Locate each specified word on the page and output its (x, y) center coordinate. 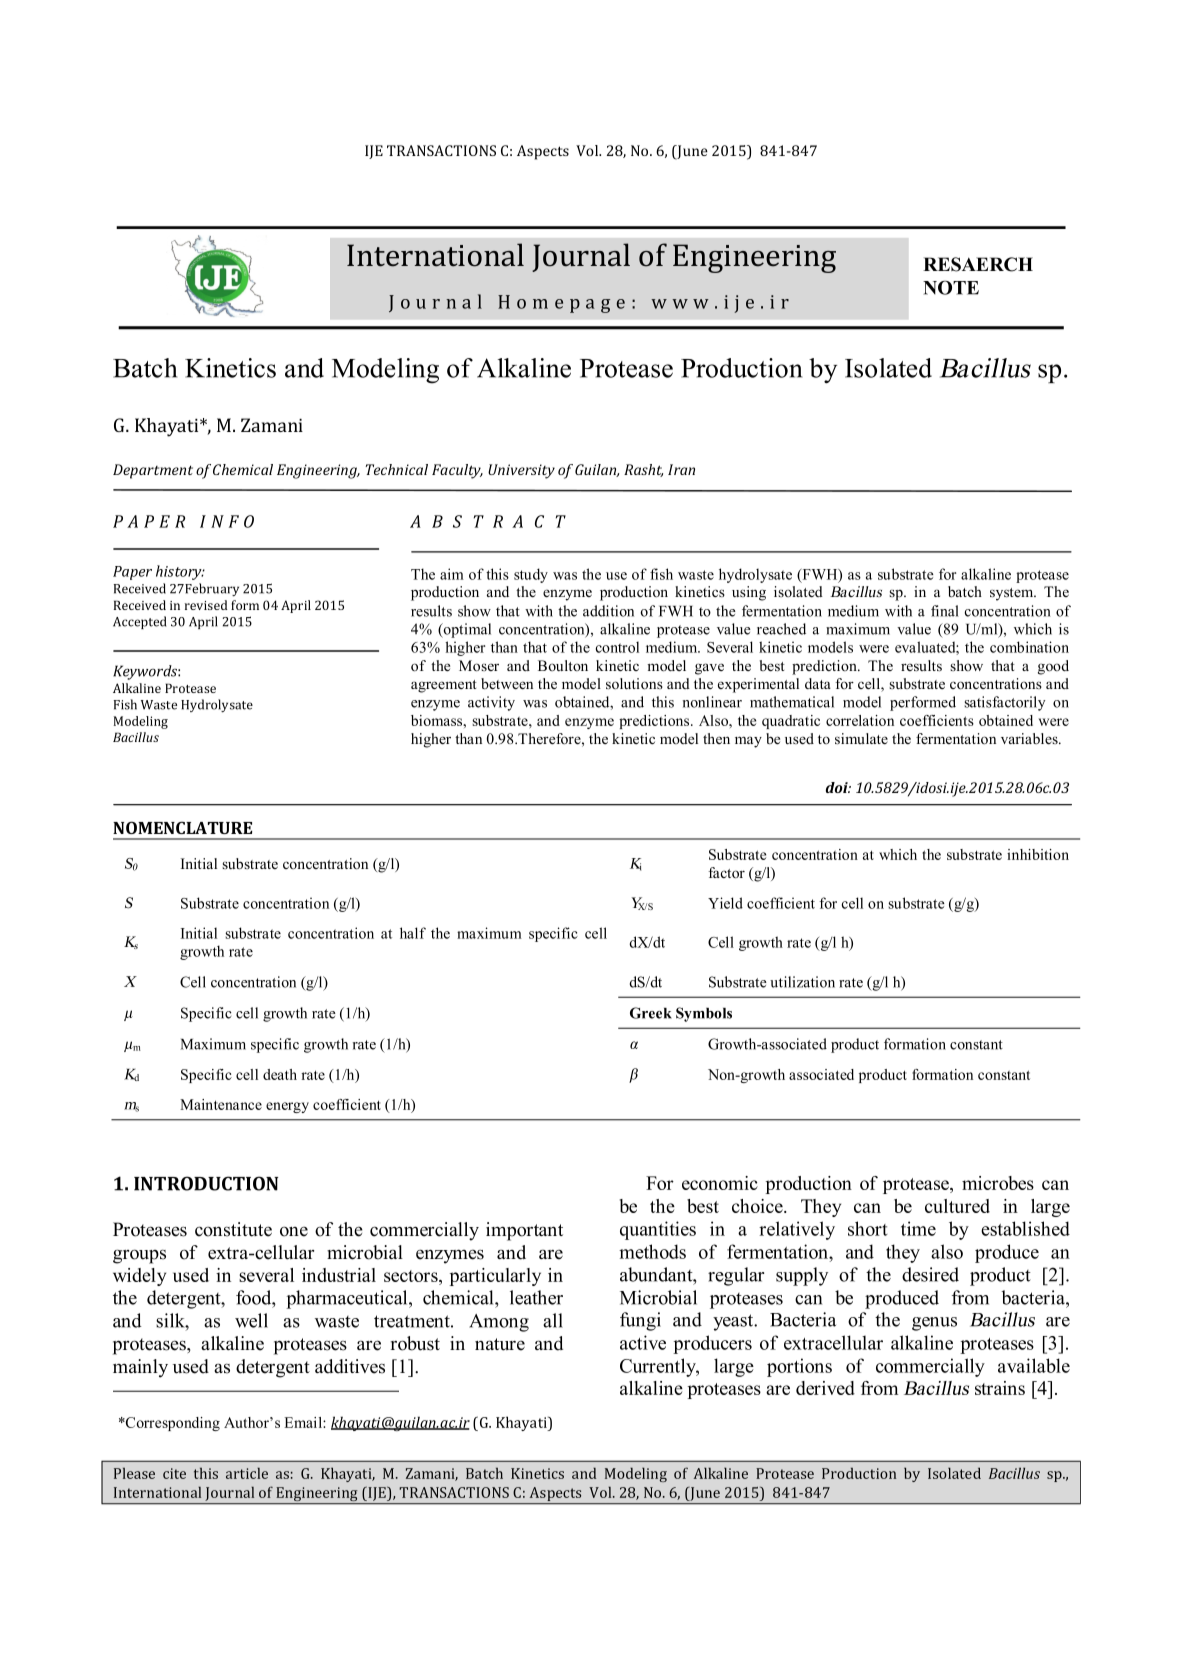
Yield (725, 903)
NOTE (951, 287)
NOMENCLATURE (182, 827)
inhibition (1038, 854)
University (521, 471)
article (247, 1473)
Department (153, 471)
